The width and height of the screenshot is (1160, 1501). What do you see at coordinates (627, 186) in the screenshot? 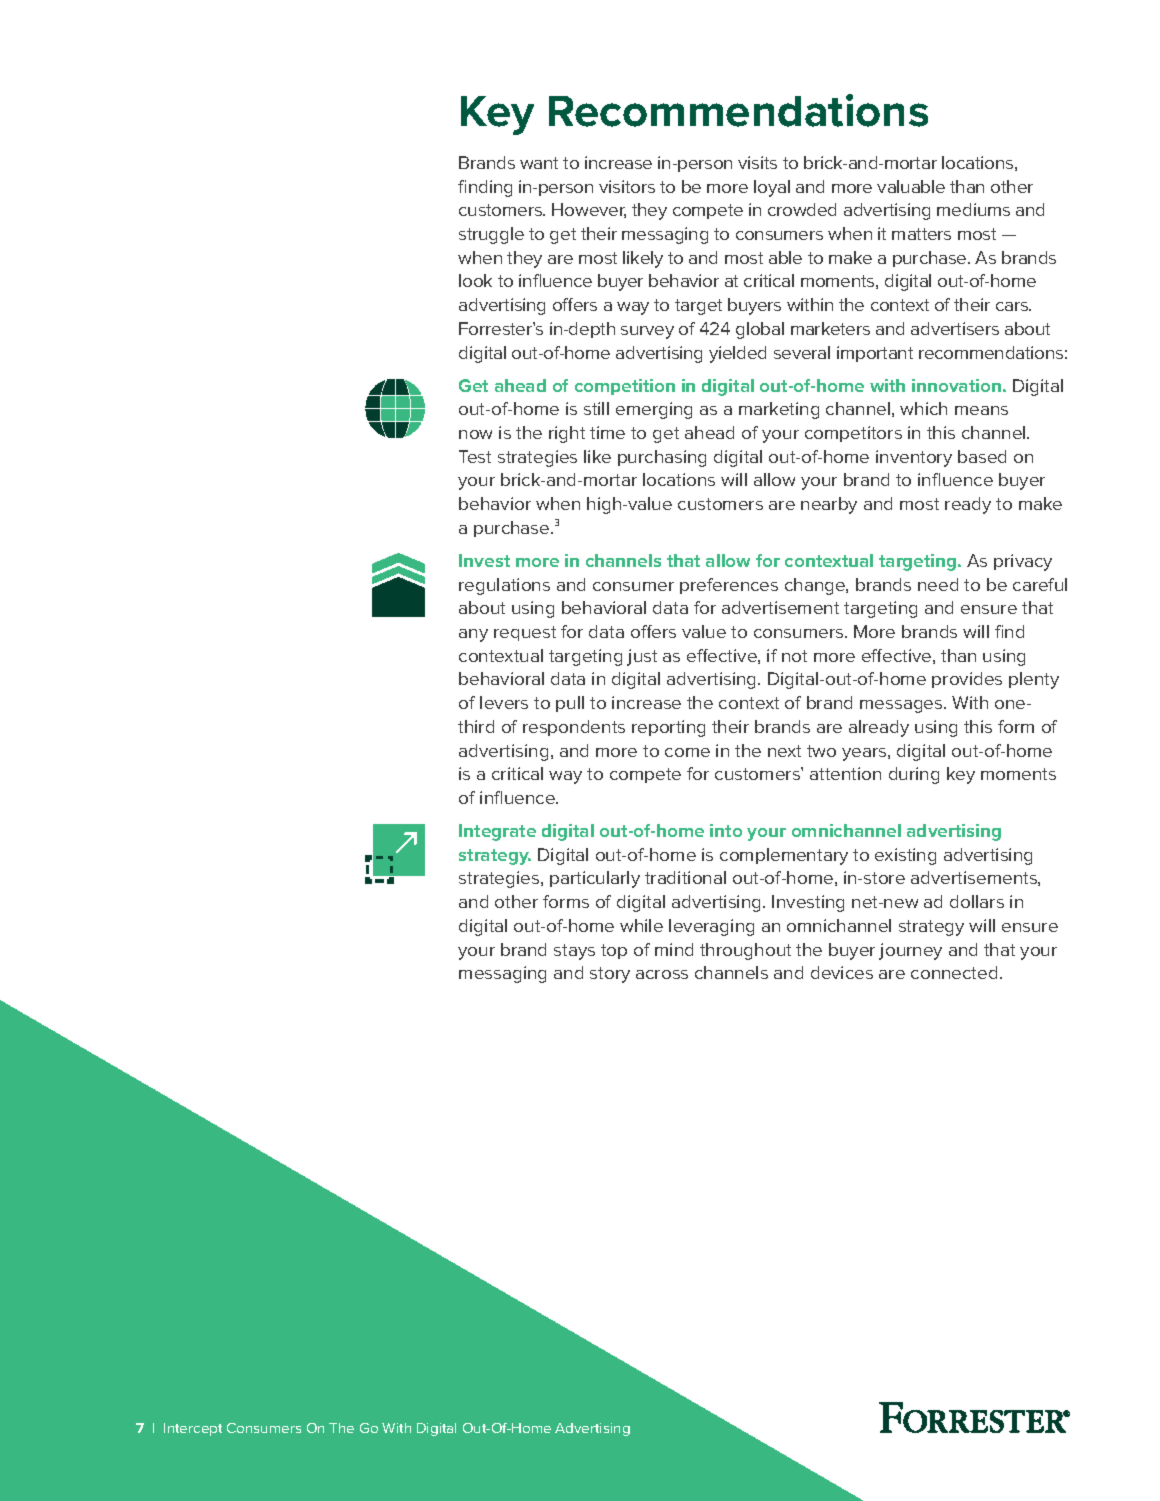
I see `visitors` at bounding box center [627, 186].
